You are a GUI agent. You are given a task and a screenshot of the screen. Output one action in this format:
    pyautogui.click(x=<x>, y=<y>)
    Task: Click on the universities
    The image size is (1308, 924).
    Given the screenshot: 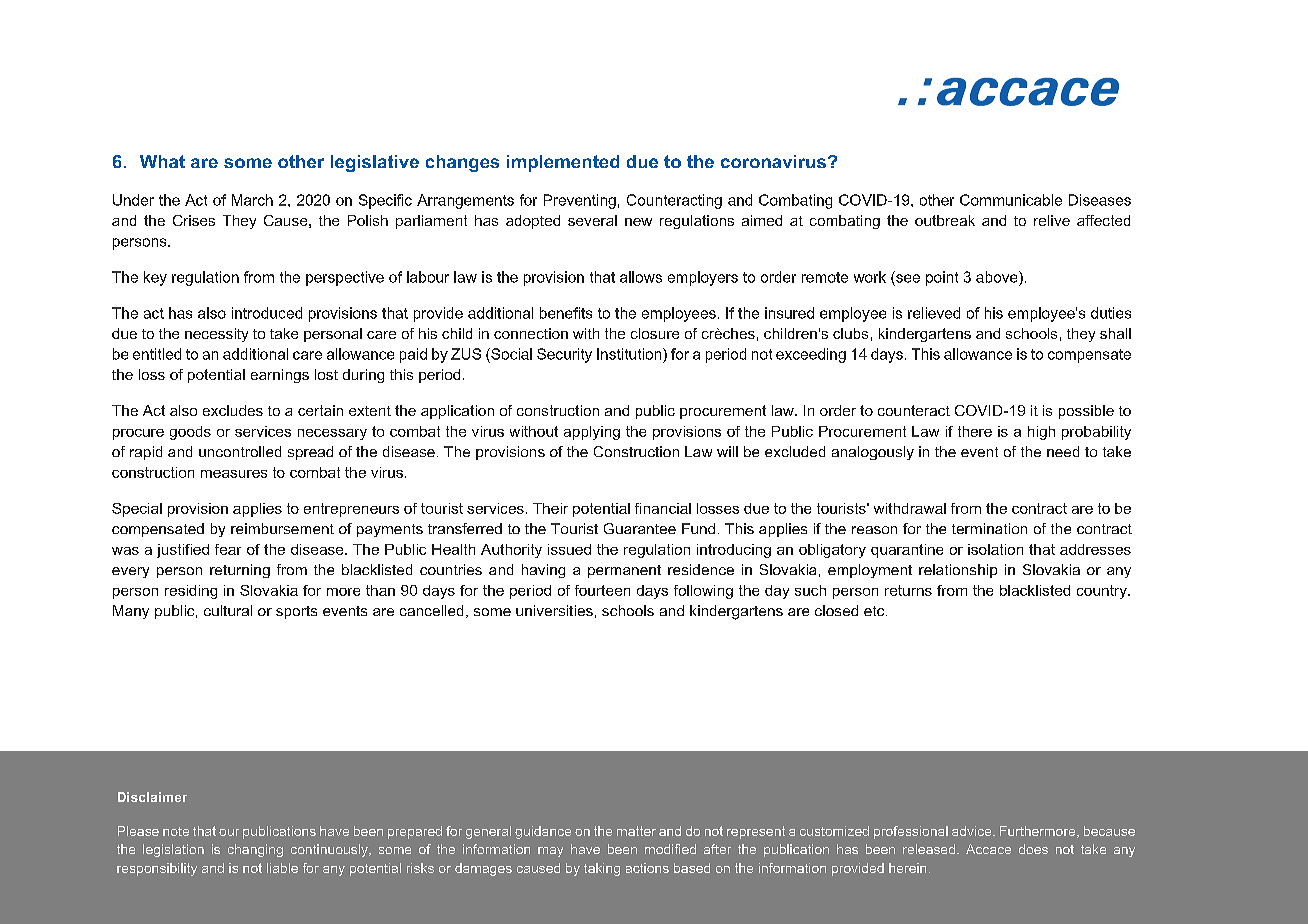 What is the action you would take?
    pyautogui.click(x=554, y=610)
